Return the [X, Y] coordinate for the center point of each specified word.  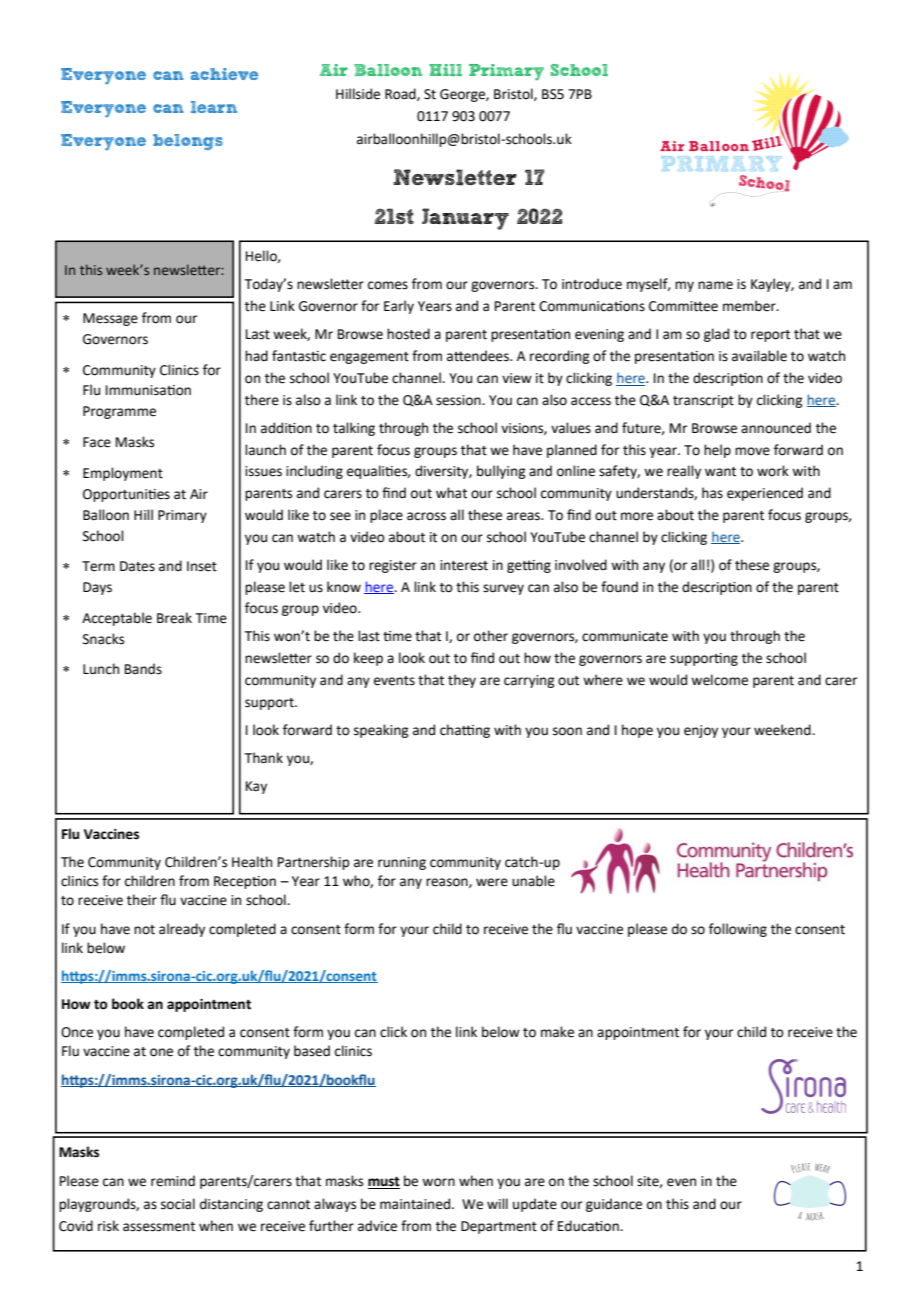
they [462, 681]
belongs [188, 142]
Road [401, 94]
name [715, 285]
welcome [719, 680]
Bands [143, 669]
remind [173, 1181]
